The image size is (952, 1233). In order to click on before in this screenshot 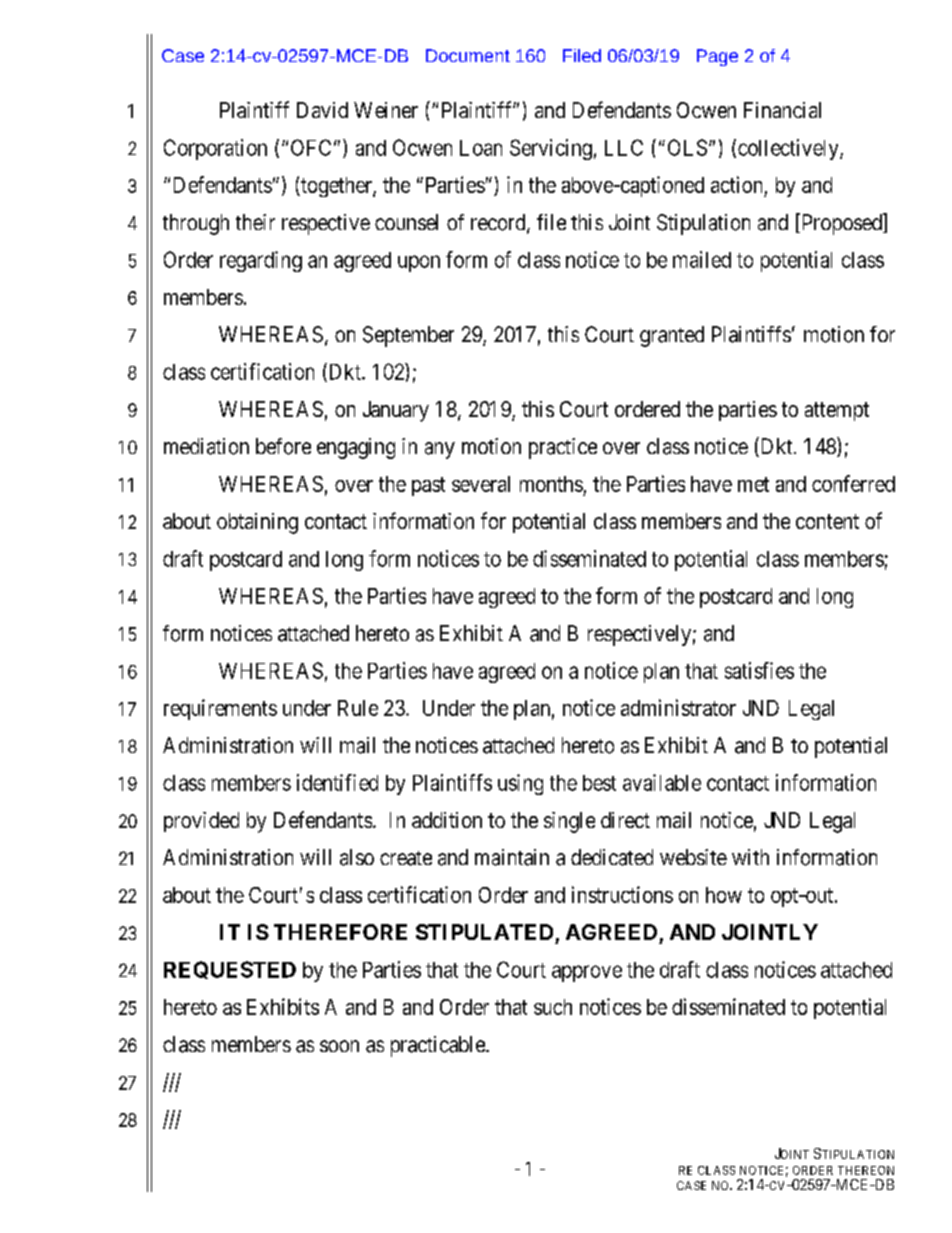, I will do `click(283, 446)`.
